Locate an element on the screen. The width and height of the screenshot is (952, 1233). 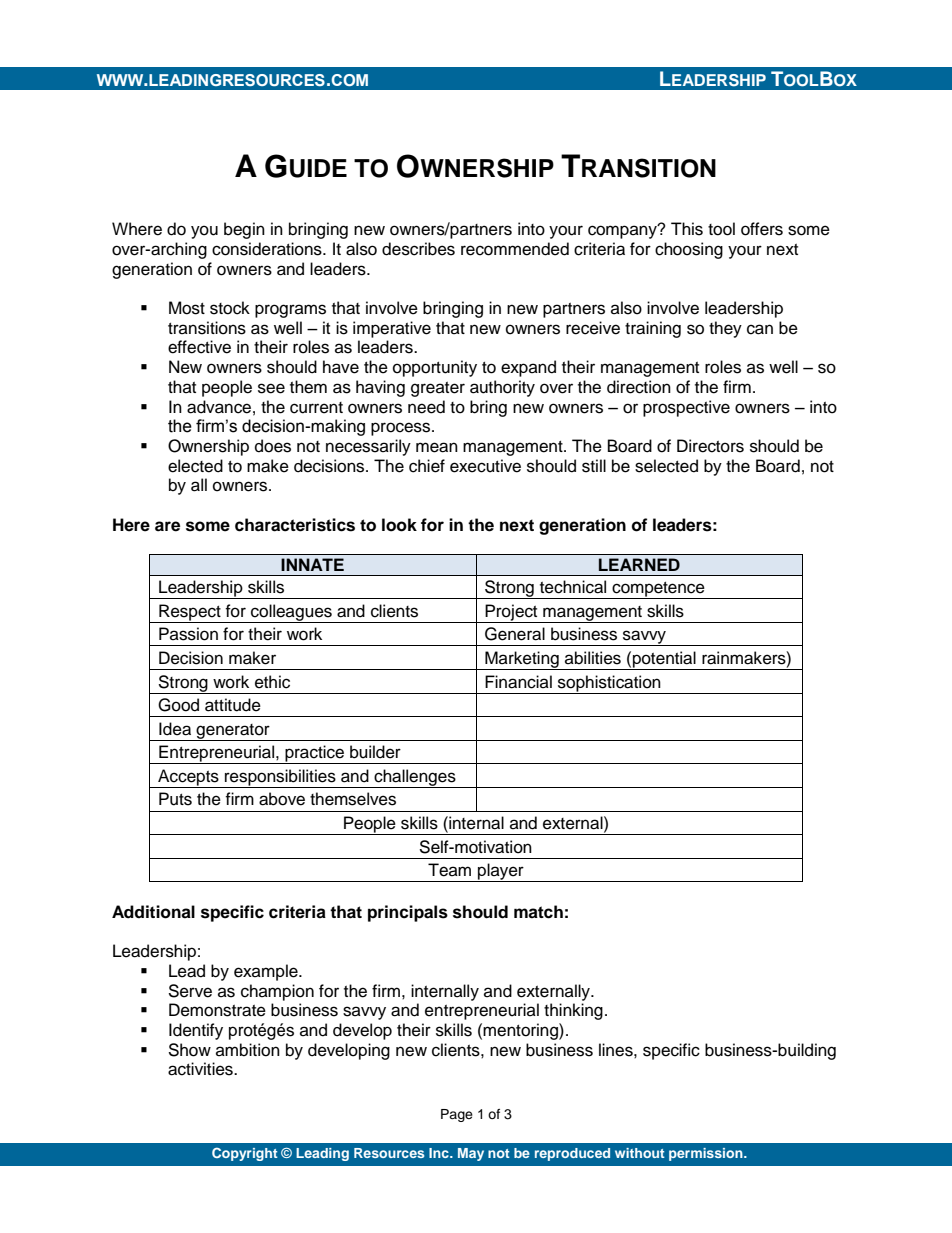
begin is located at coordinates (244, 230).
